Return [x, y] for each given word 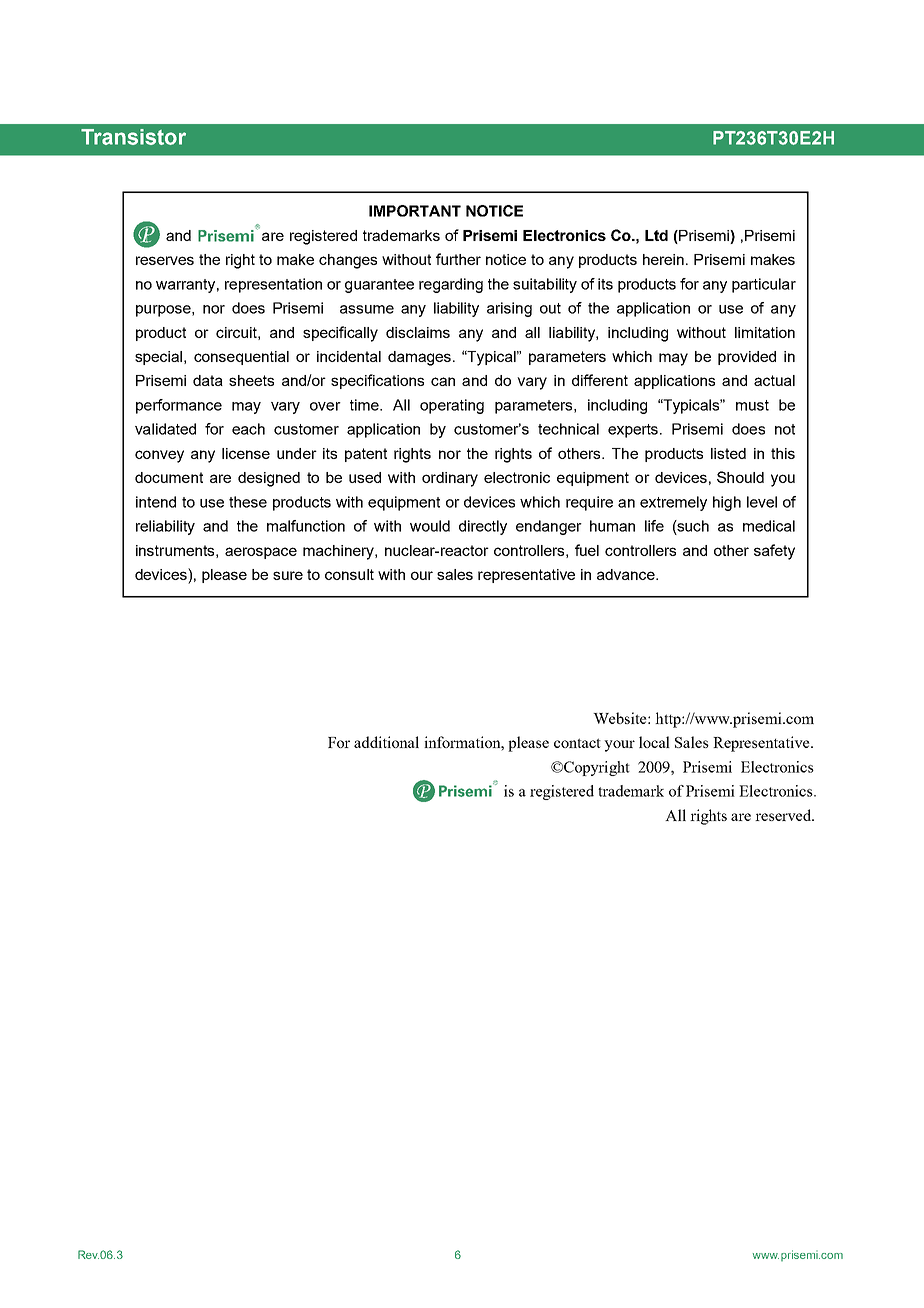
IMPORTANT [415, 211]
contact [577, 743]
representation [273, 285]
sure [288, 575]
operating [452, 406]
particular [764, 285]
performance [179, 406]
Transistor [133, 137]
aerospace [261, 553]
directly [483, 527]
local [654, 742]
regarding [451, 285]
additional [386, 742]
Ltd [656, 235]
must [752, 405]
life [654, 526]
